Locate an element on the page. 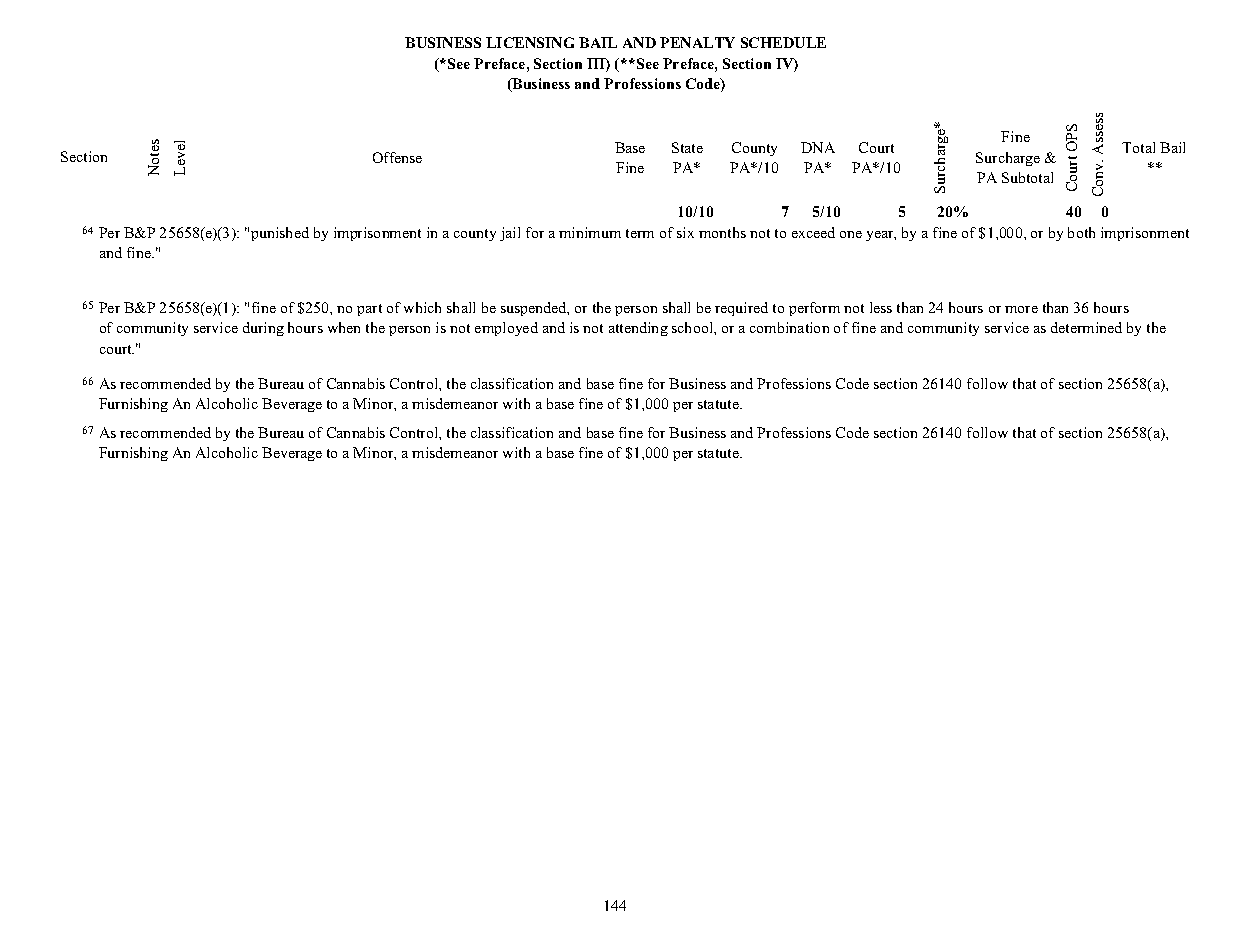 The width and height of the page is (1233, 952). PENALTY is located at coordinates (697, 42).
